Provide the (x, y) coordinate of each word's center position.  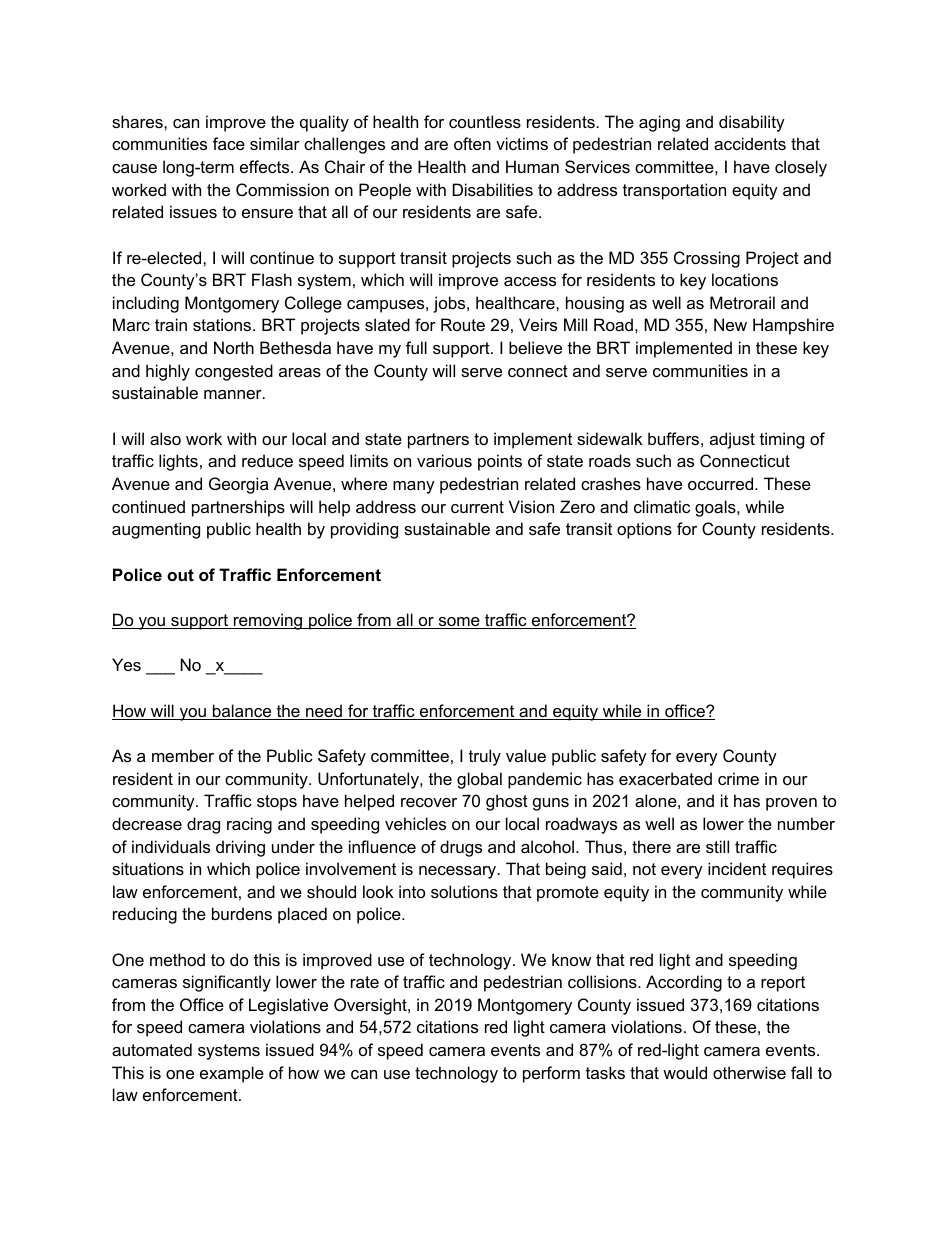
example (232, 1074)
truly (485, 757)
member (183, 755)
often (472, 143)
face (229, 143)
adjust (732, 440)
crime (738, 778)
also (165, 438)
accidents (750, 143)
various (444, 460)
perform (551, 1074)
